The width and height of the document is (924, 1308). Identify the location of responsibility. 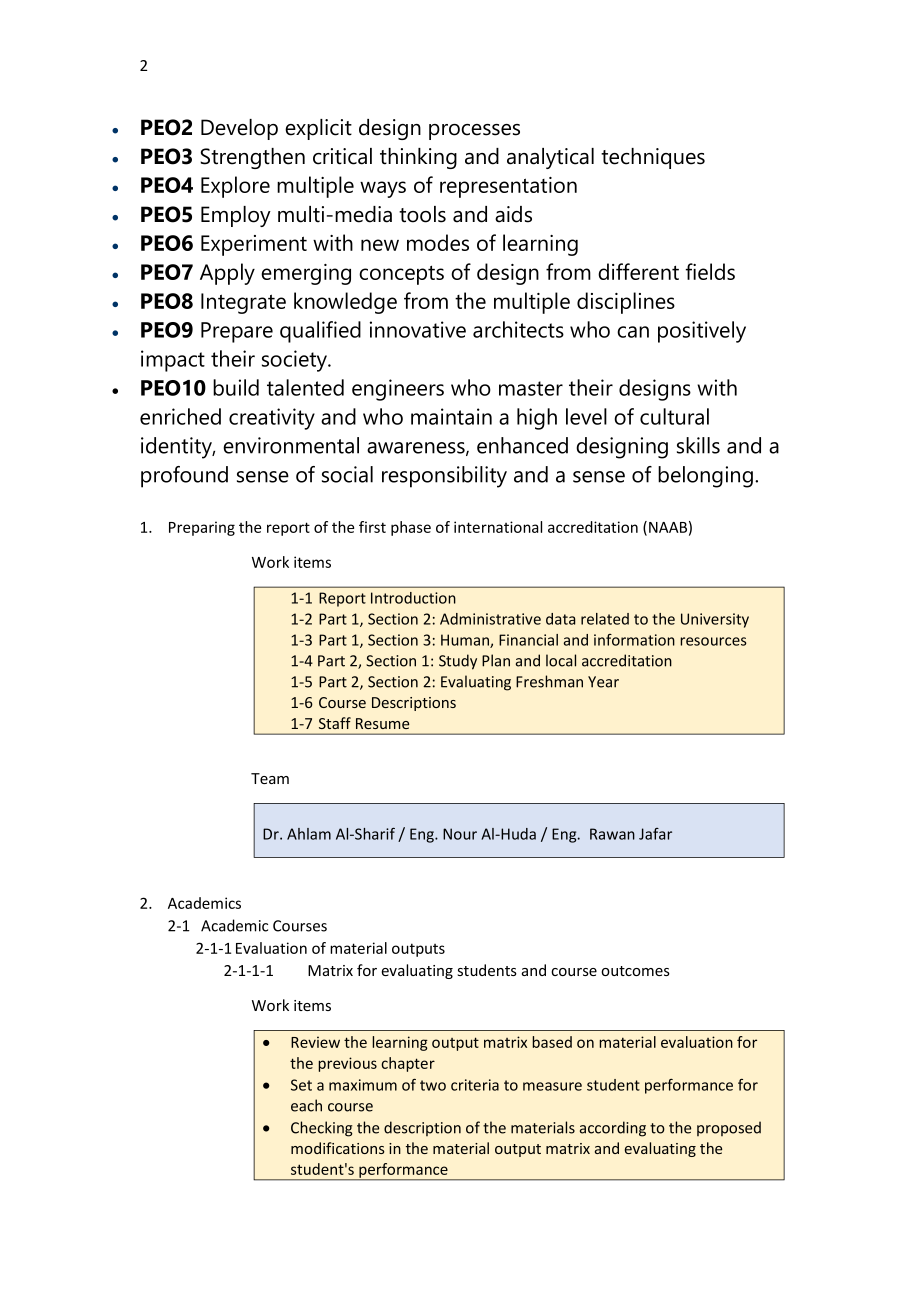
(444, 477).
